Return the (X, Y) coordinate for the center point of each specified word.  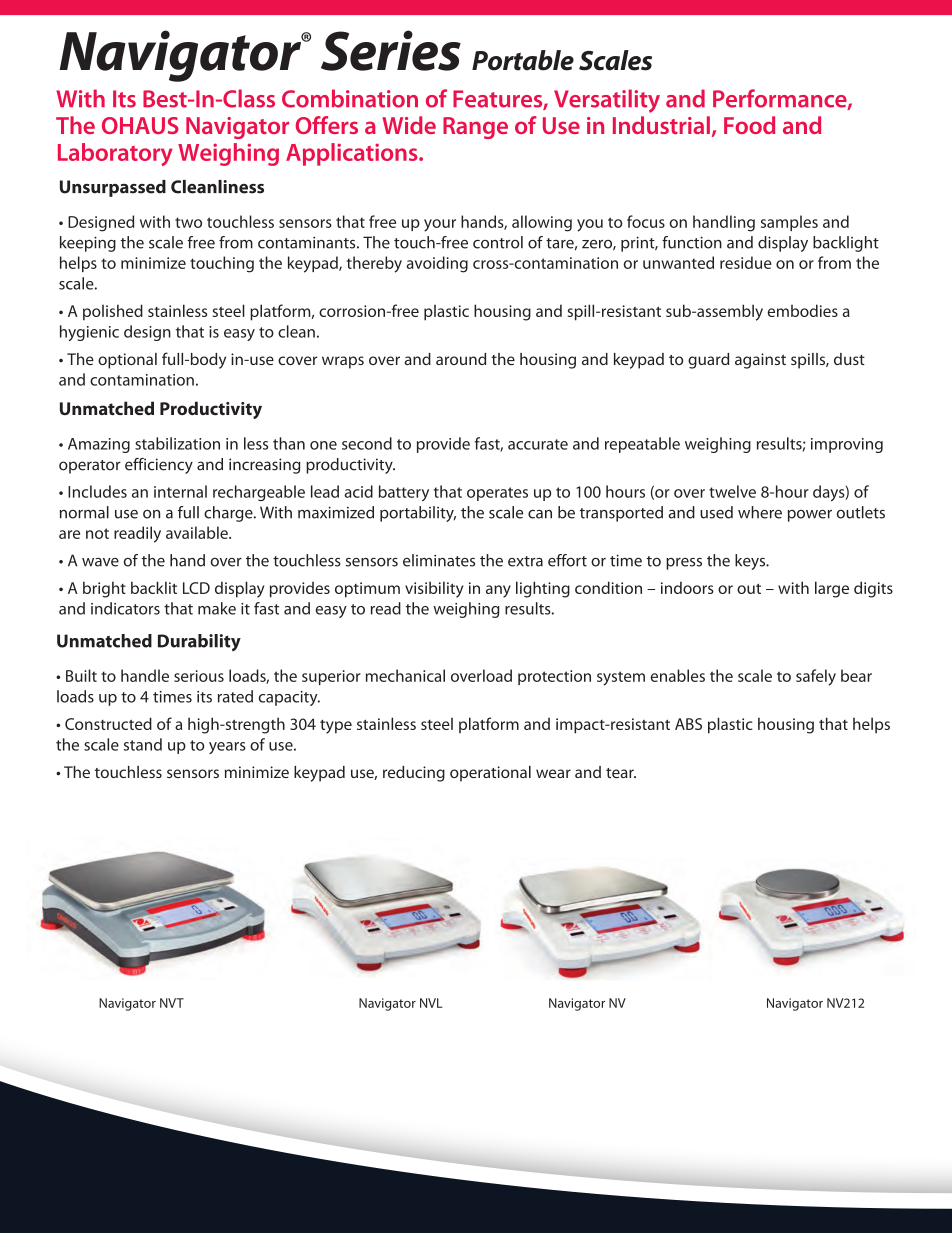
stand (143, 744)
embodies (803, 310)
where (760, 512)
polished (113, 312)
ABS (688, 724)
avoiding (437, 264)
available (198, 532)
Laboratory (115, 154)
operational (490, 774)
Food (749, 125)
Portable (523, 60)
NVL (431, 1003)
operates (497, 494)
